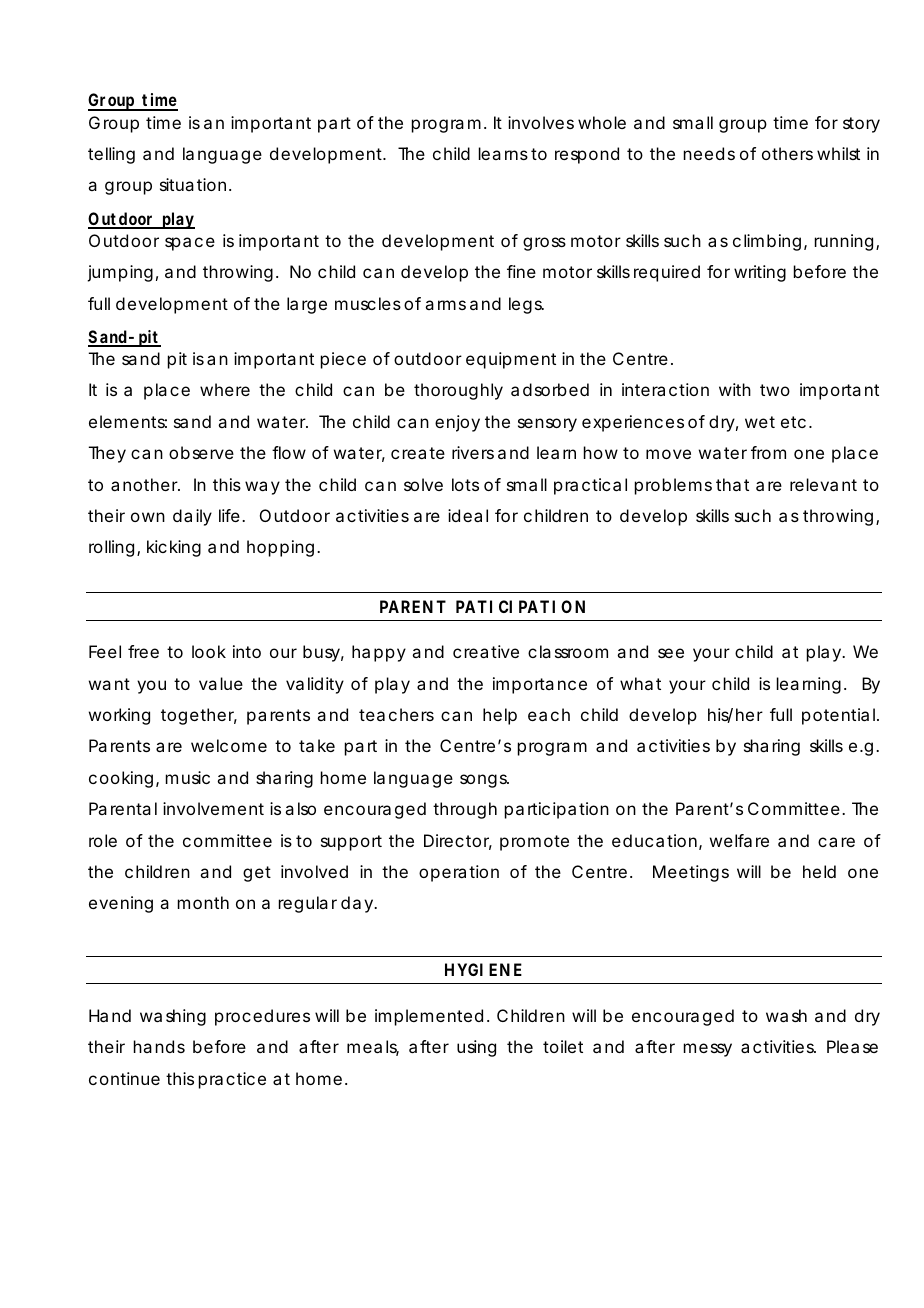 This document has width=924, height=1308. What do you see at coordinates (229, 745) in the document?
I see `welcome` at bounding box center [229, 745].
